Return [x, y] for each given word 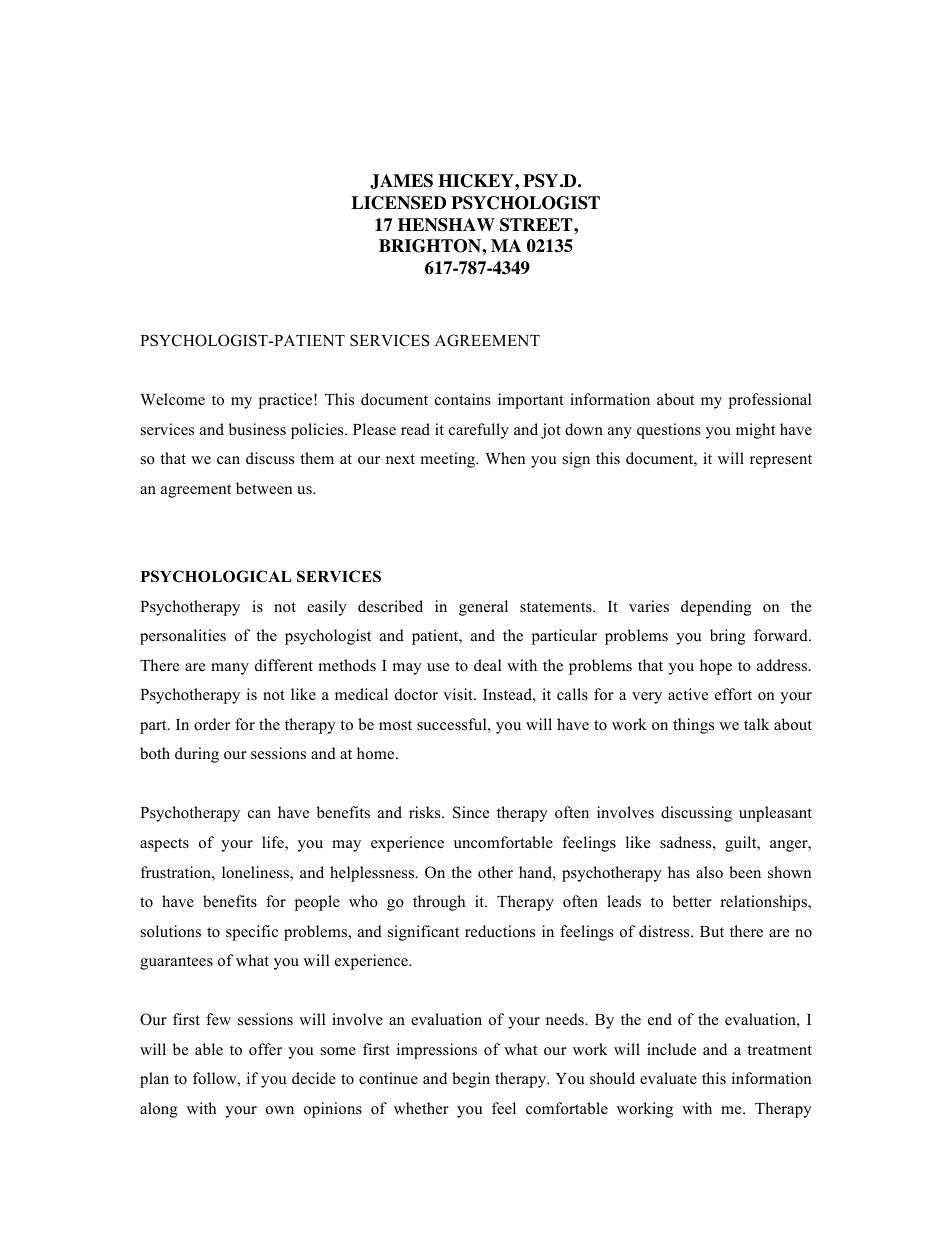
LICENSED [398, 203]
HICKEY [477, 181]
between [264, 488]
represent [781, 461]
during [197, 755]
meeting [449, 460]
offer [265, 1049]
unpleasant [775, 814]
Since [471, 812]
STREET [537, 225]
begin [471, 1080]
